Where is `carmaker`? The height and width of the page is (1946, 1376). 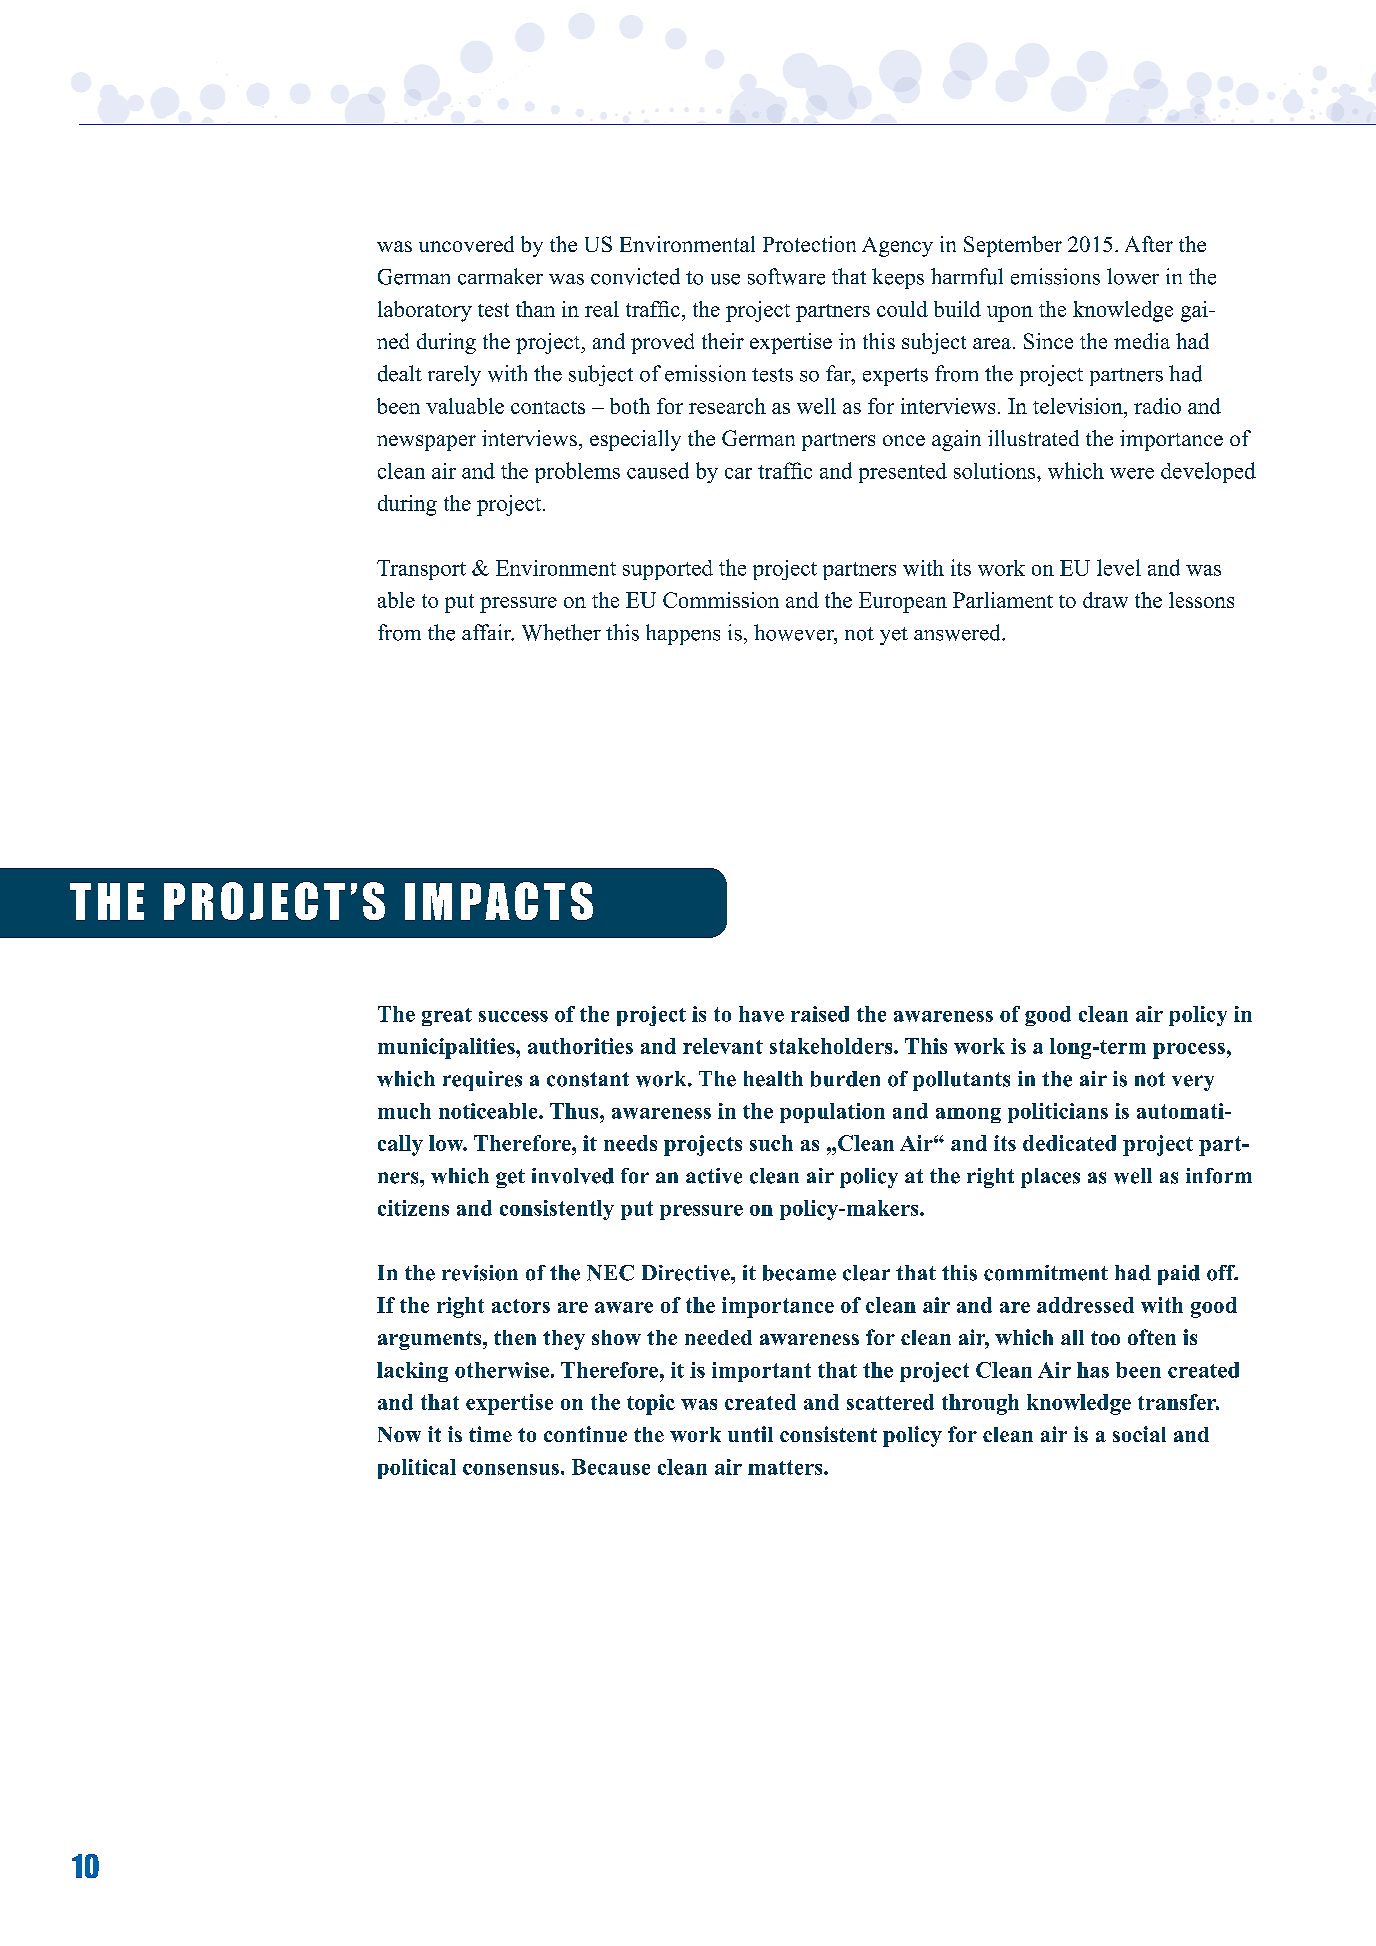
carmaker is located at coordinates (500, 276).
